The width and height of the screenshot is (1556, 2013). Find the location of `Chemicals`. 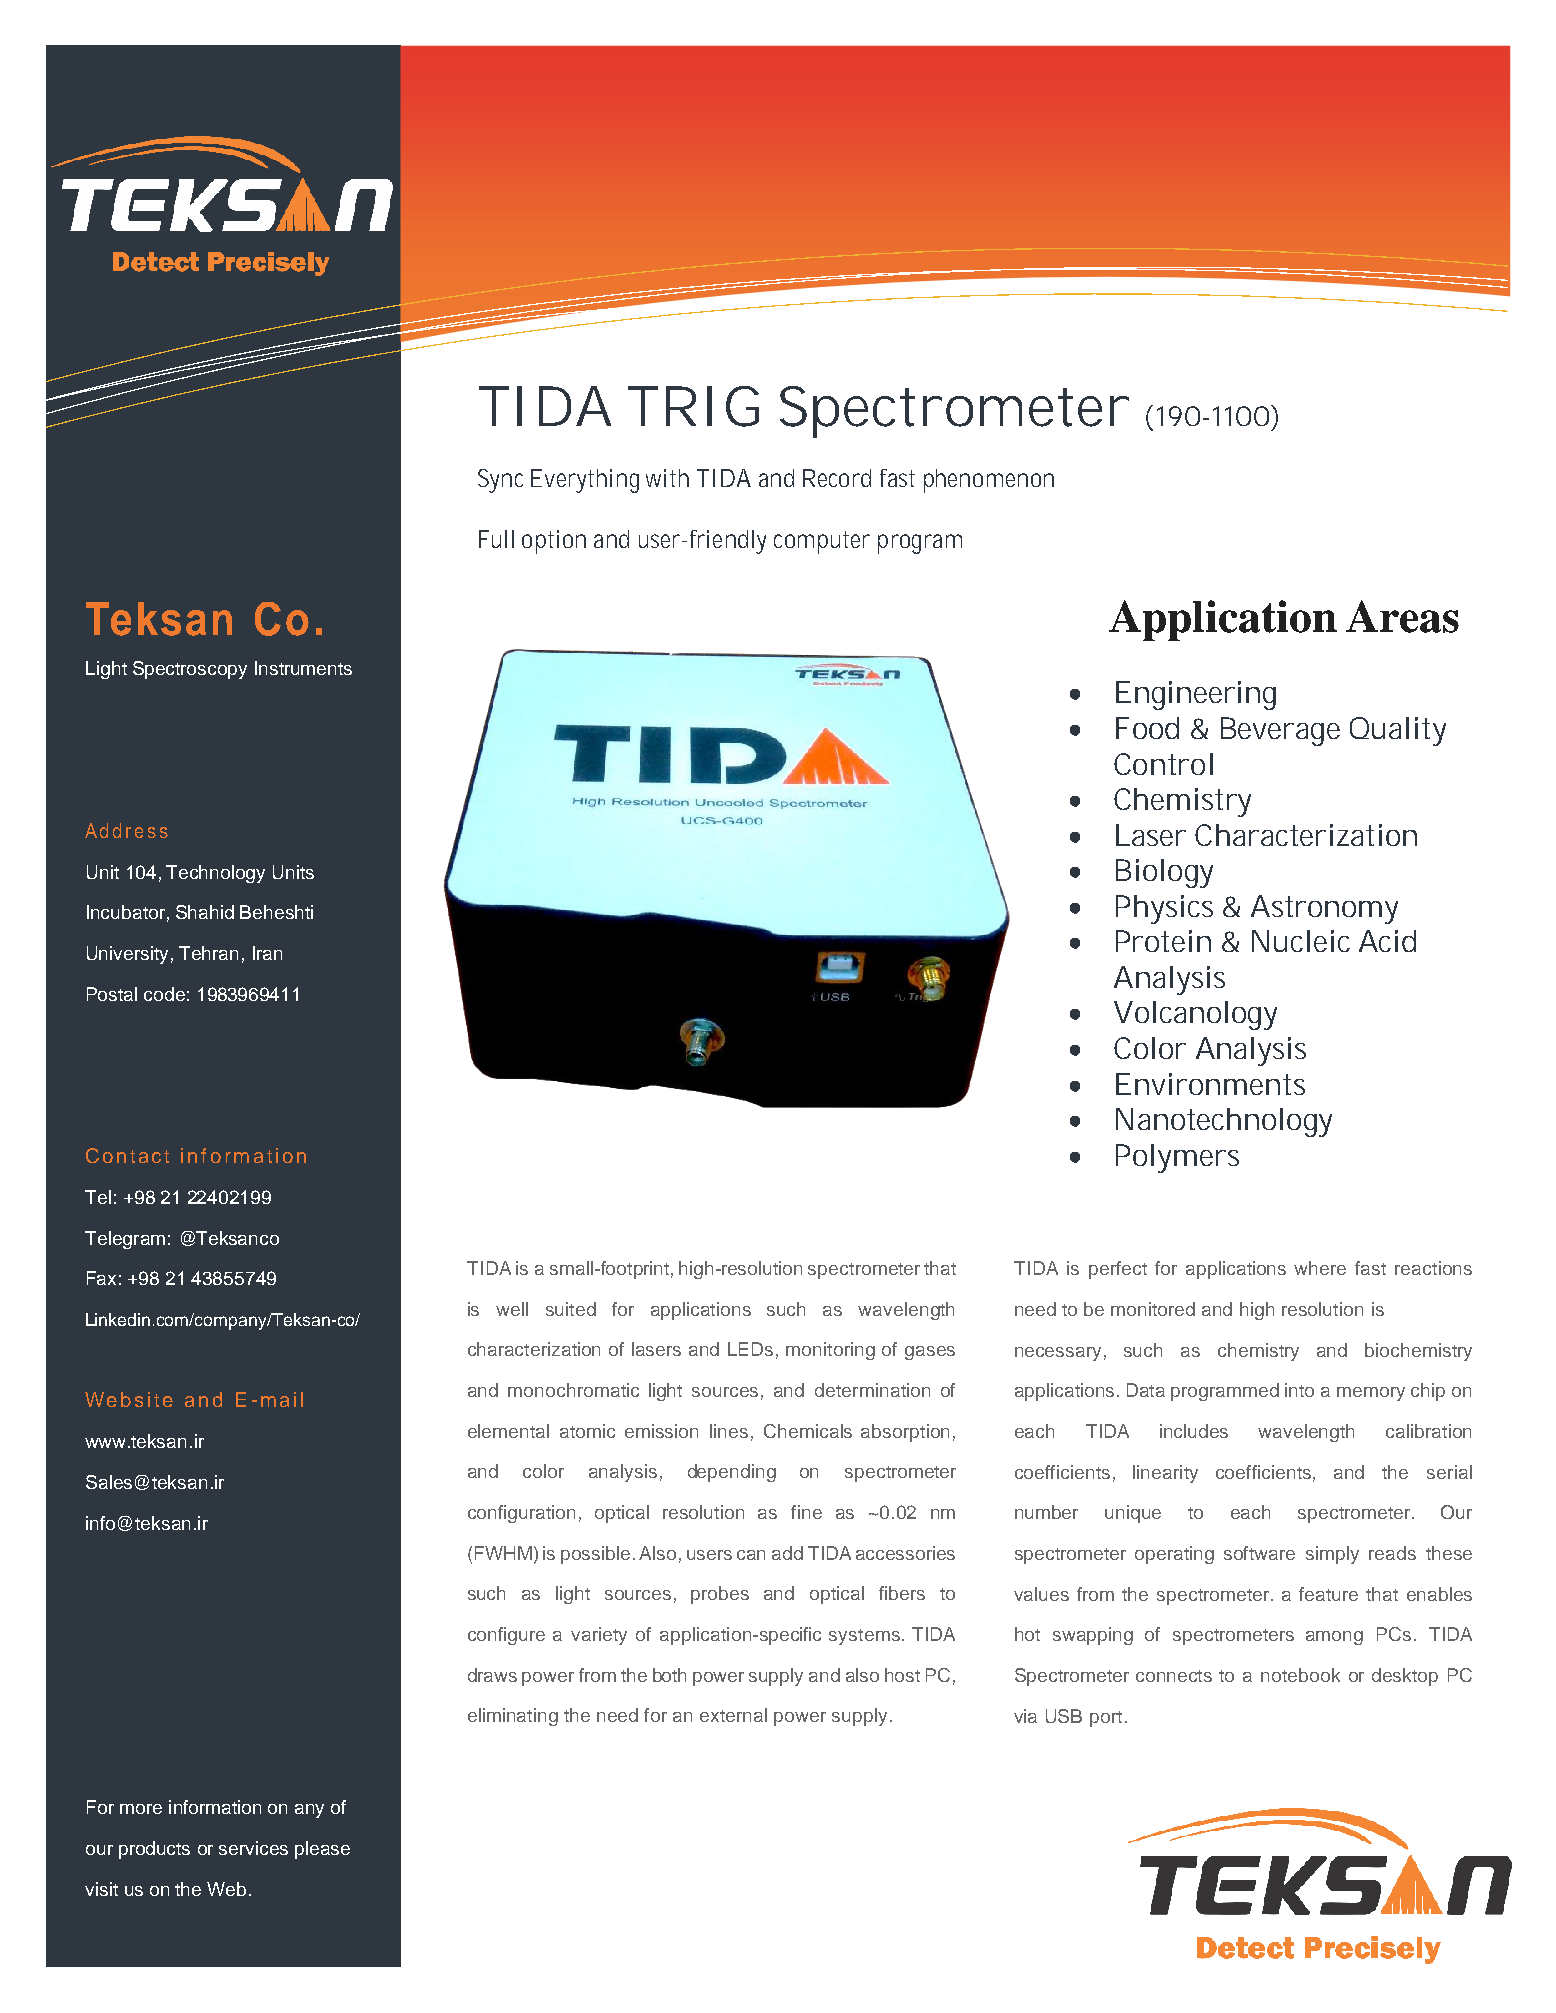

Chemicals is located at coordinates (808, 1431).
